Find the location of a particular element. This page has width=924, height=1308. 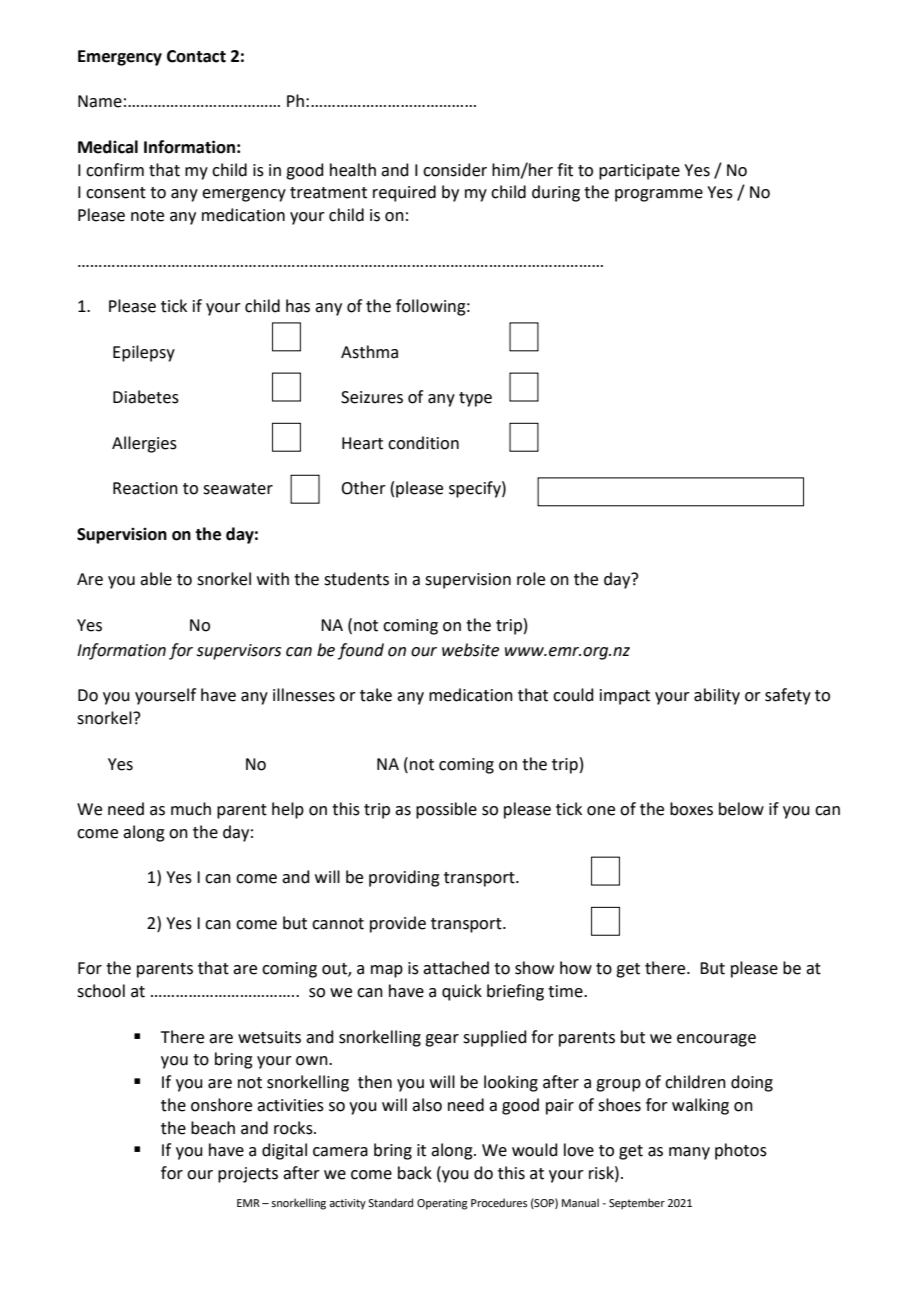

many is located at coordinates (689, 1153).
